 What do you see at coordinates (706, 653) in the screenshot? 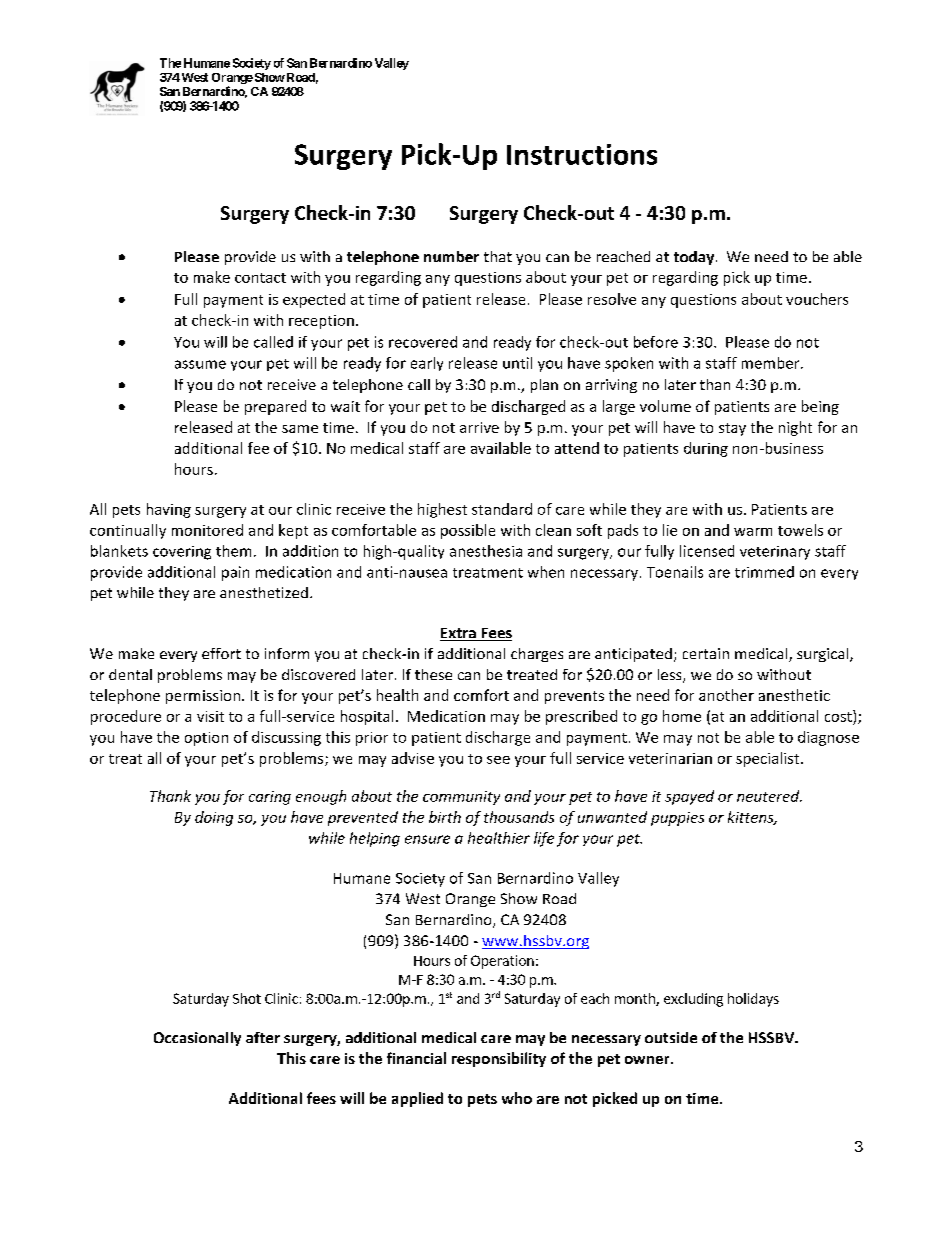
I see `certain` at bounding box center [706, 653].
